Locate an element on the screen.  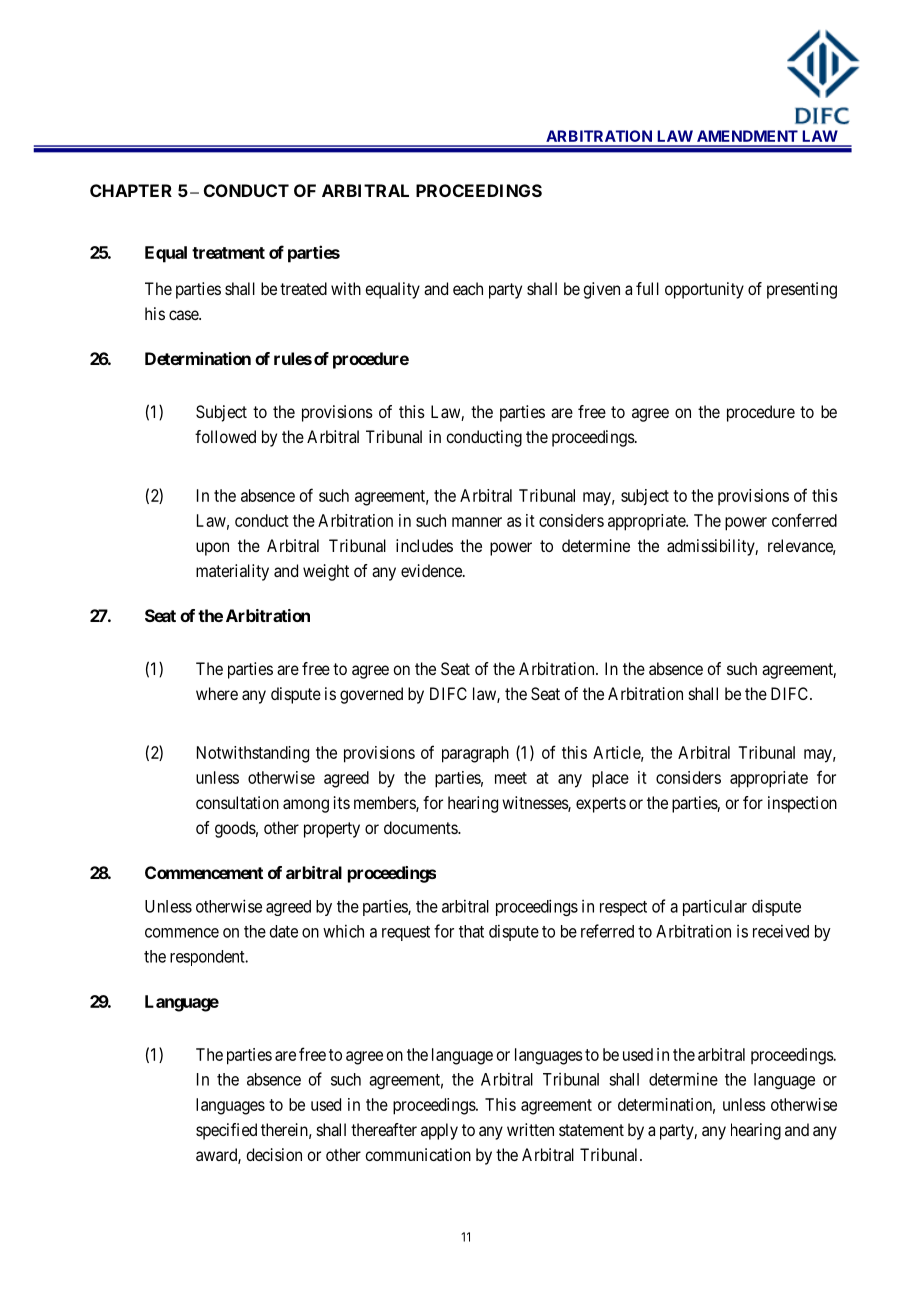
AMENDMENT is located at coordinates (747, 136).
